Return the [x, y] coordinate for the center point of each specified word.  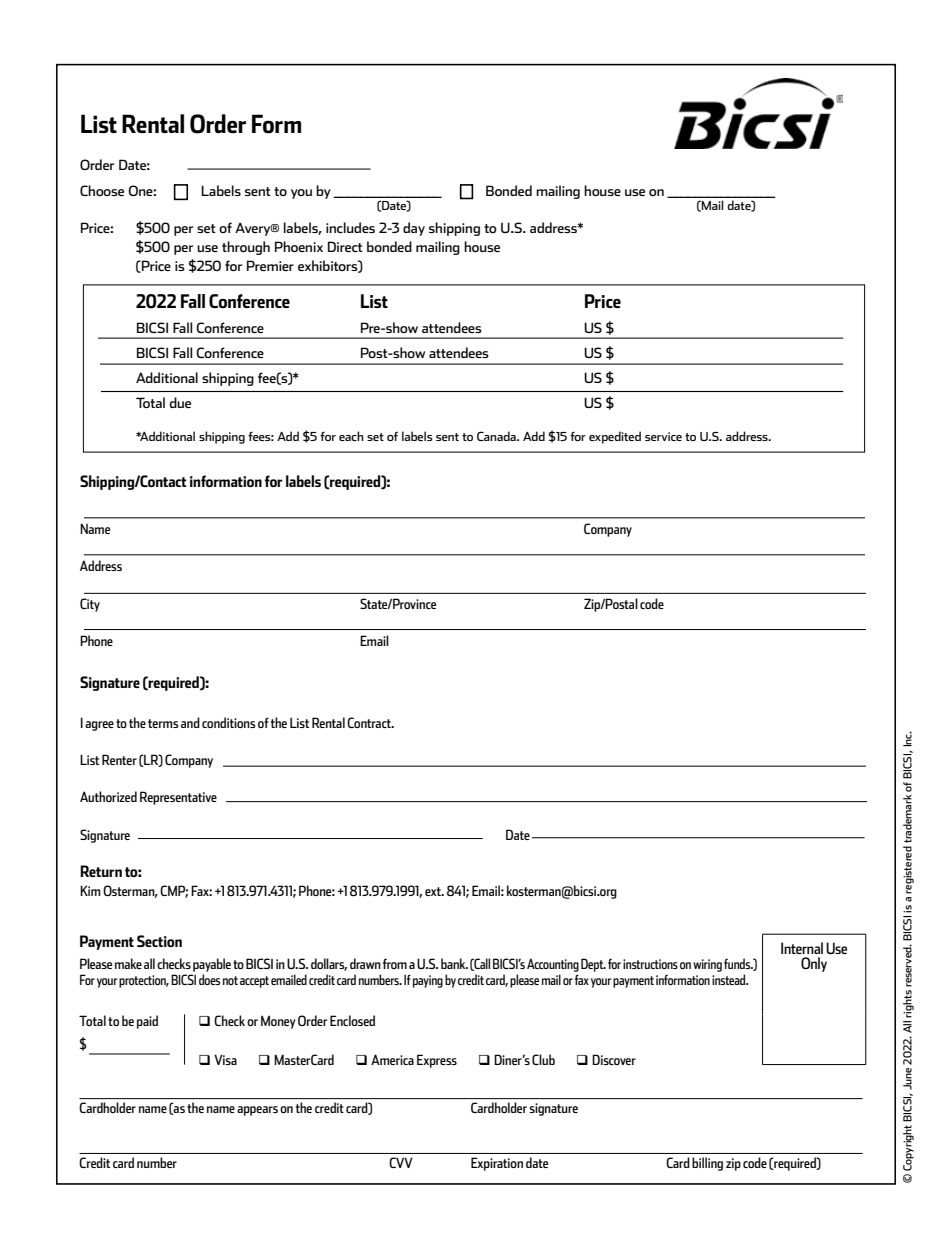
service [663, 436]
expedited [615, 437]
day [414, 229]
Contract [370, 722]
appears [257, 1111]
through [246, 248]
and [190, 722]
